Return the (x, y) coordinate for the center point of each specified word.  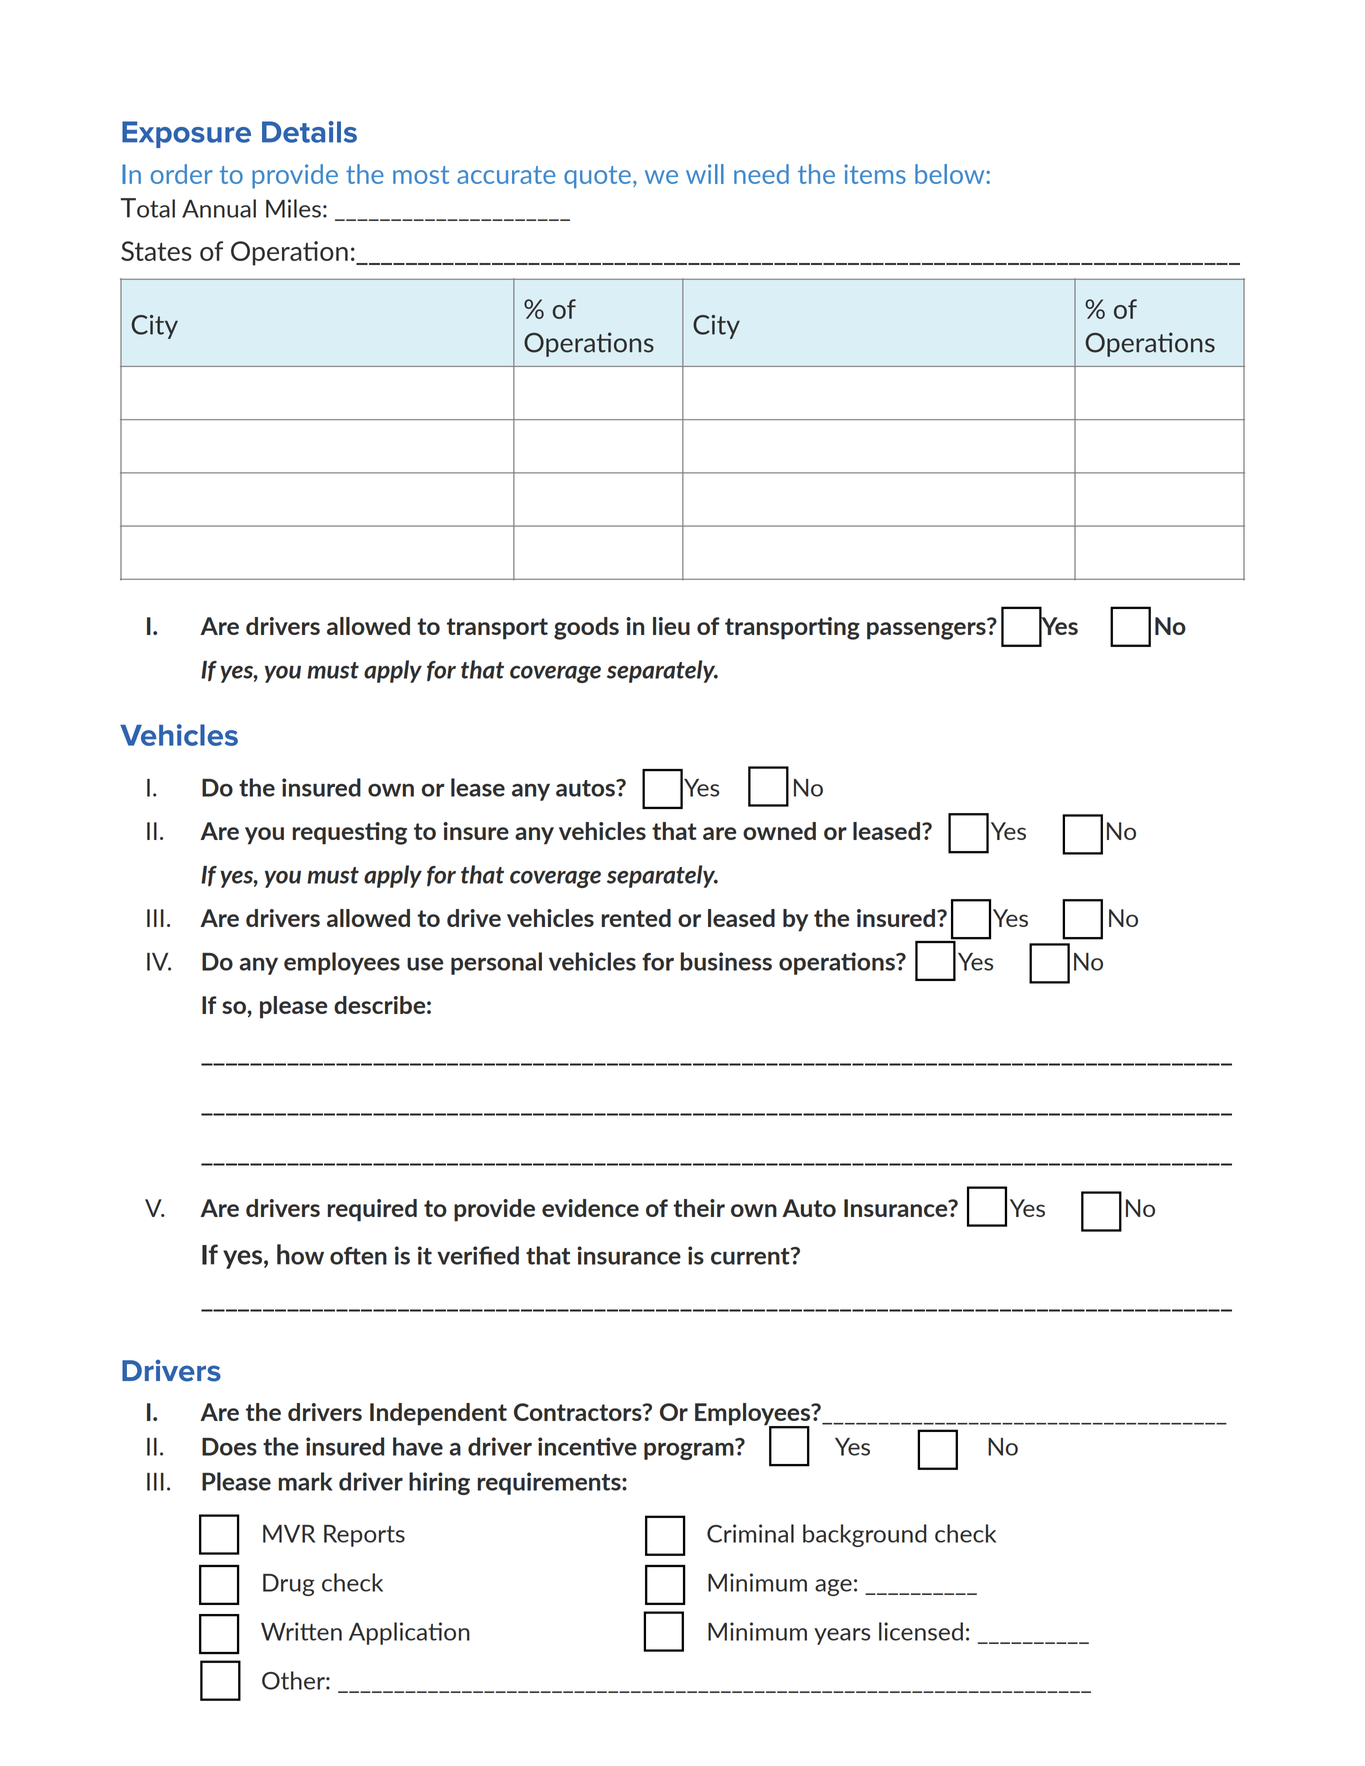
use (425, 964)
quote (597, 177)
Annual (219, 208)
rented (636, 918)
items (875, 174)
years (842, 1636)
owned (779, 831)
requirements (550, 1483)
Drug (289, 1585)
